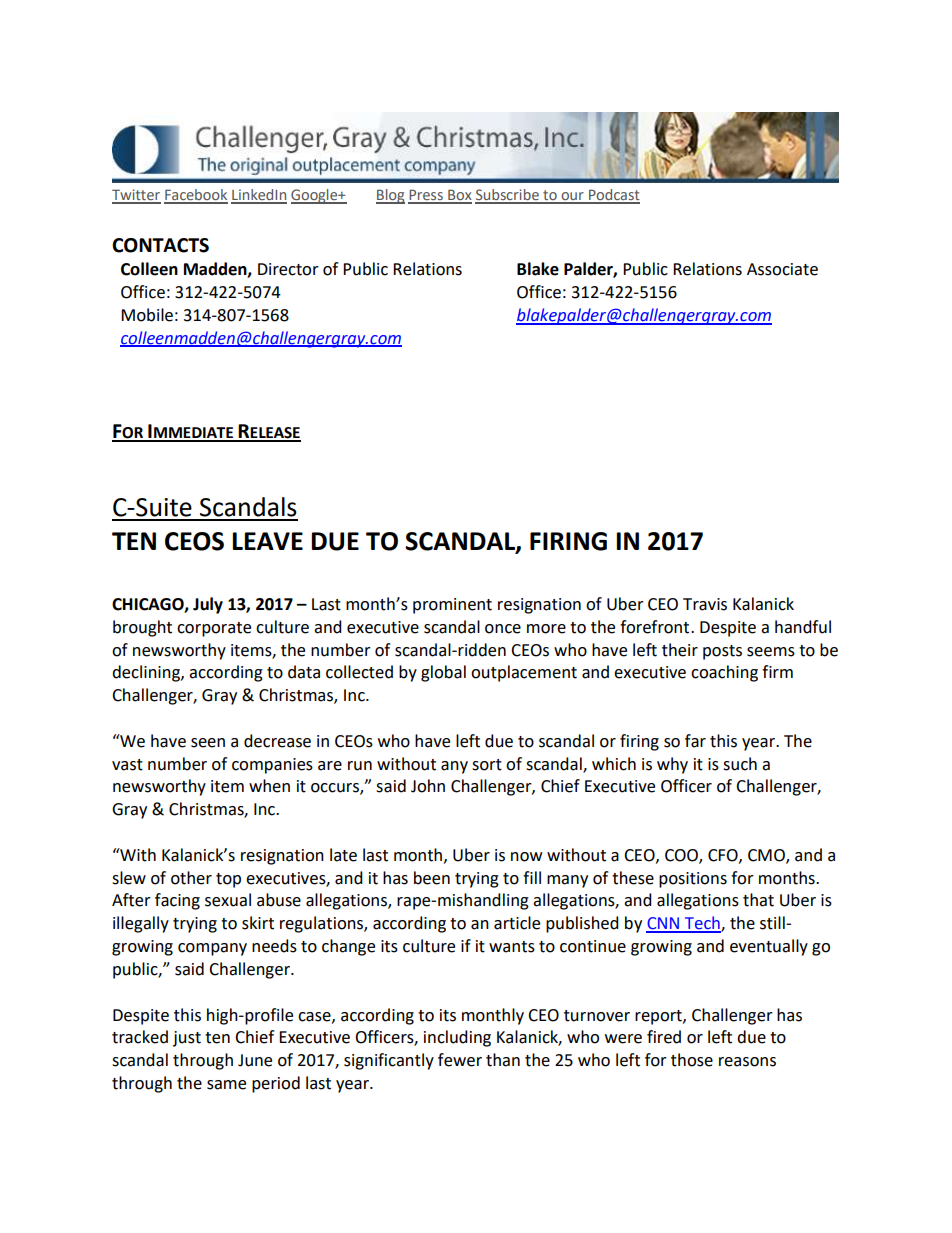 This page has height=1233, width=952. Describe the element at coordinates (191, 878) in the page. I see `other` at that location.
